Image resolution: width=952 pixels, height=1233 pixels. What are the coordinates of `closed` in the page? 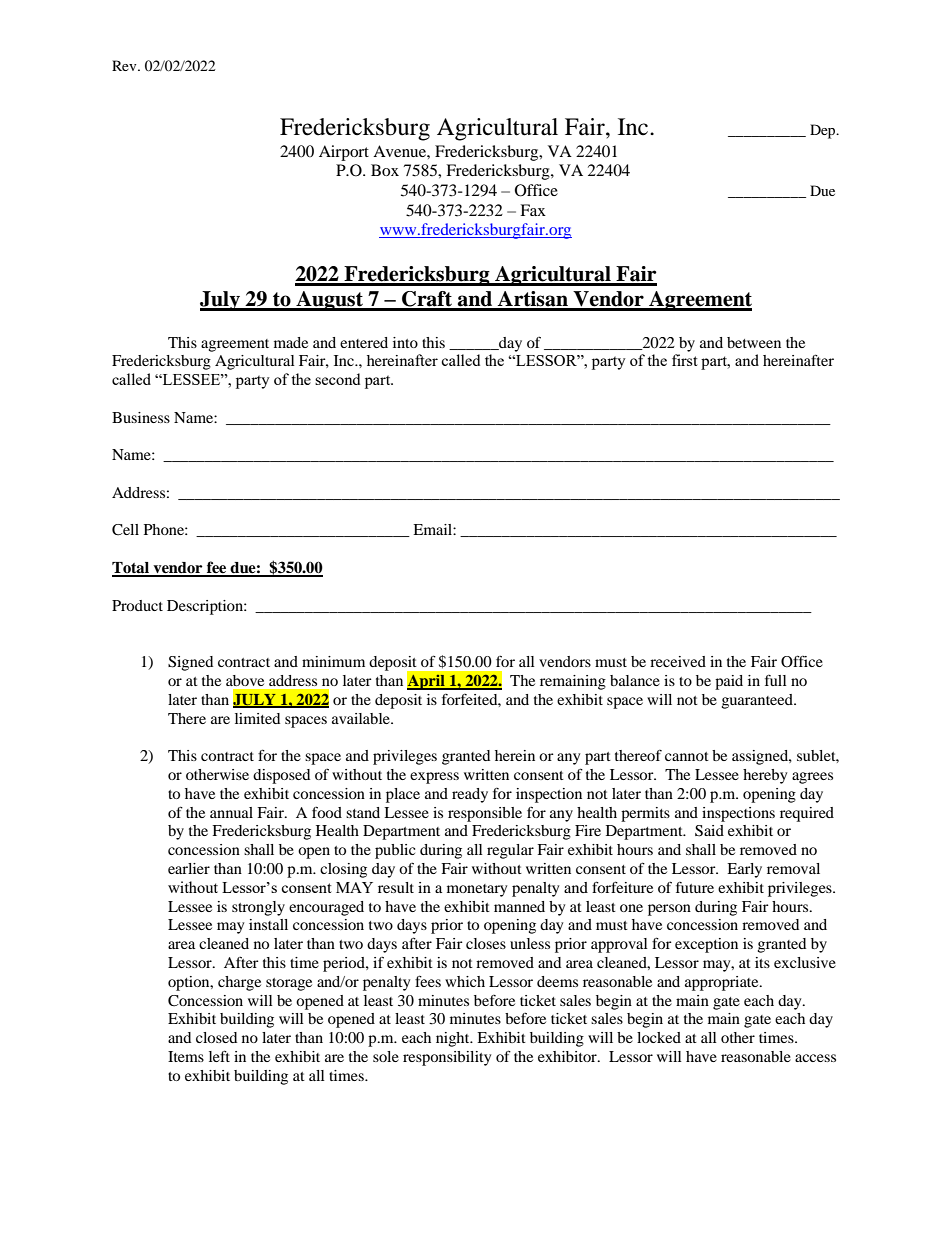 It's located at (216, 1037).
